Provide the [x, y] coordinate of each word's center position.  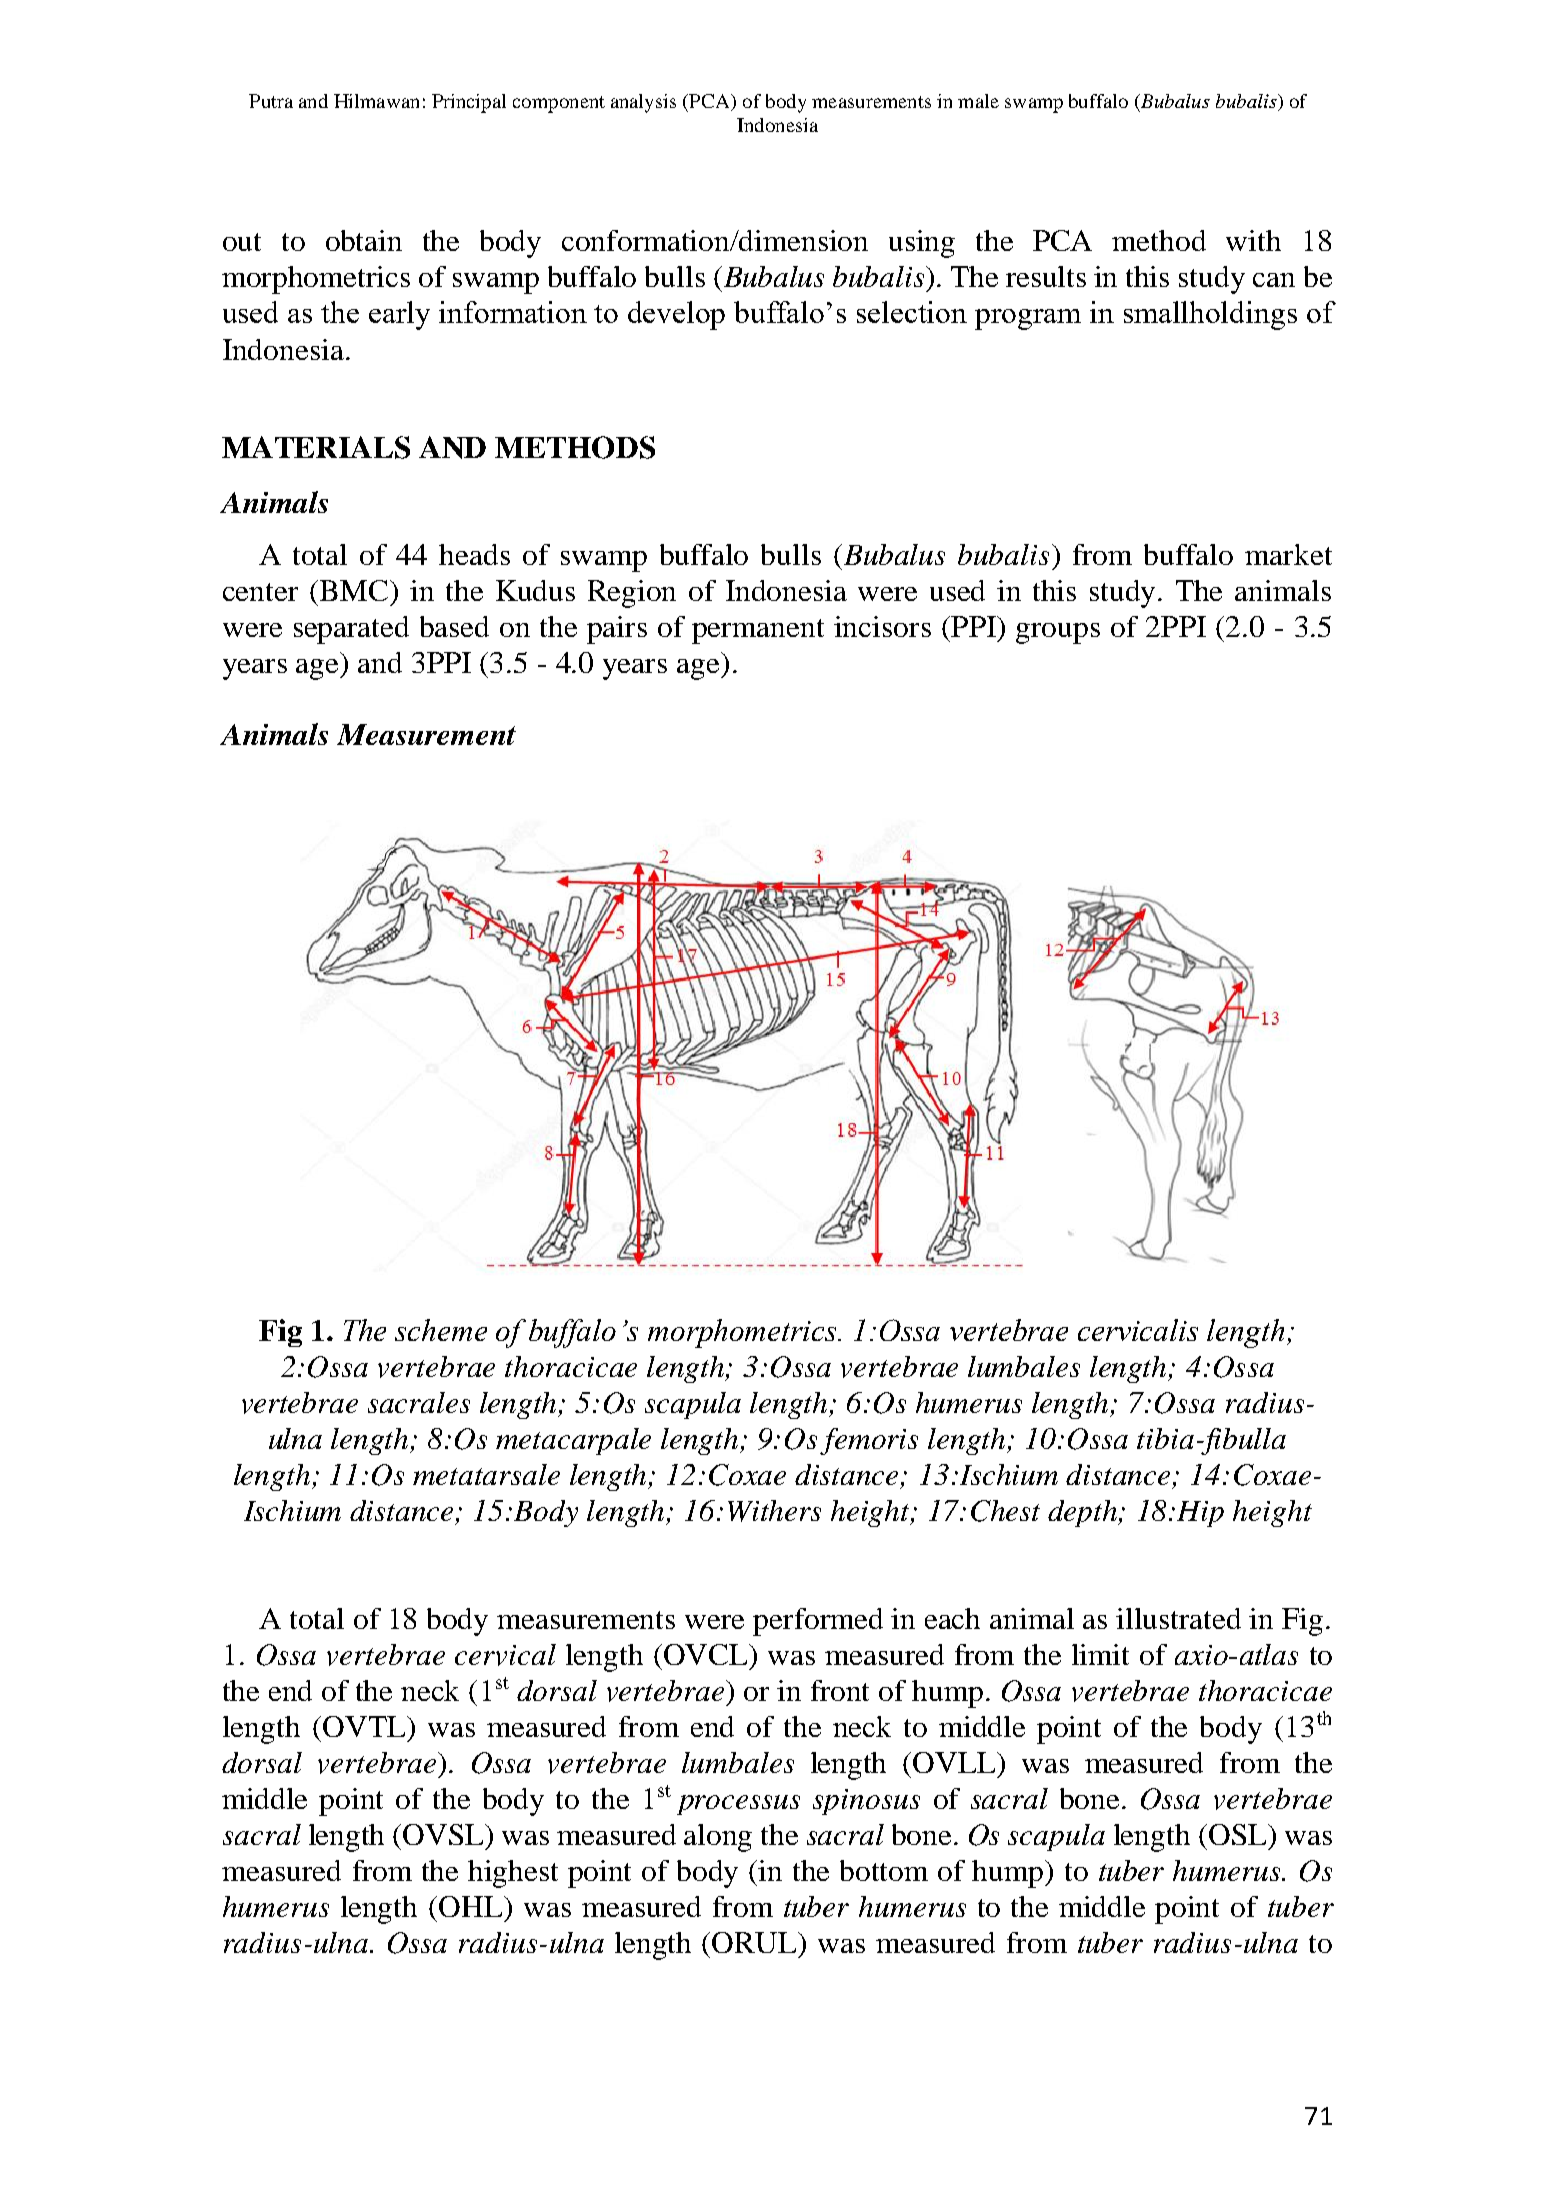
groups [1058, 633]
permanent [758, 631]
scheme [441, 1330]
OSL [1239, 1834]
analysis [643, 103]
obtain [364, 240]
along [718, 1838]
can [1274, 280]
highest [513, 1874]
